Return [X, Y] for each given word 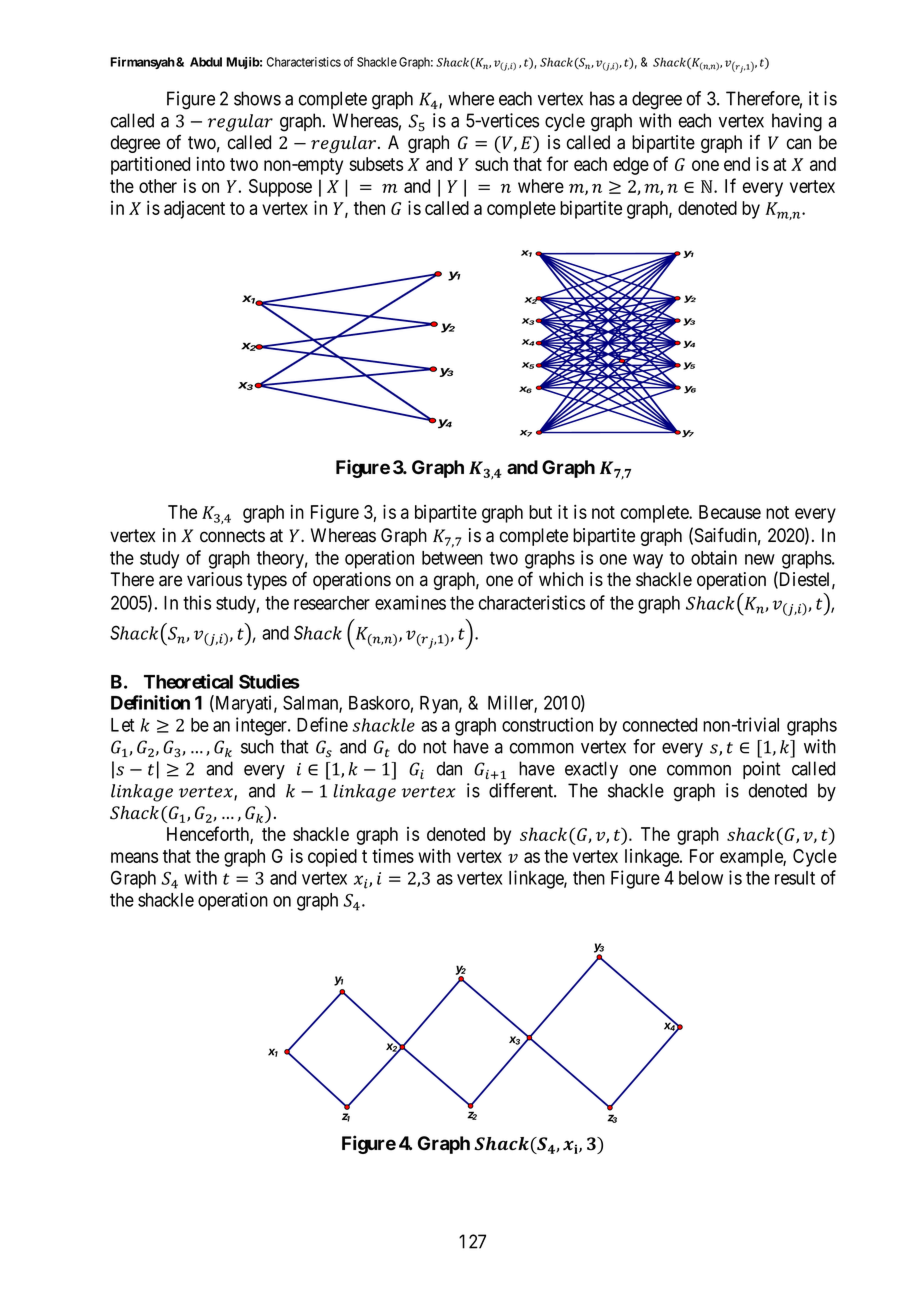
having [797, 122]
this [197, 602]
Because [730, 512]
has [602, 98]
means [134, 857]
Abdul [206, 62]
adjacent [194, 210]
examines [410, 602]
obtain [714, 557]
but [540, 512]
